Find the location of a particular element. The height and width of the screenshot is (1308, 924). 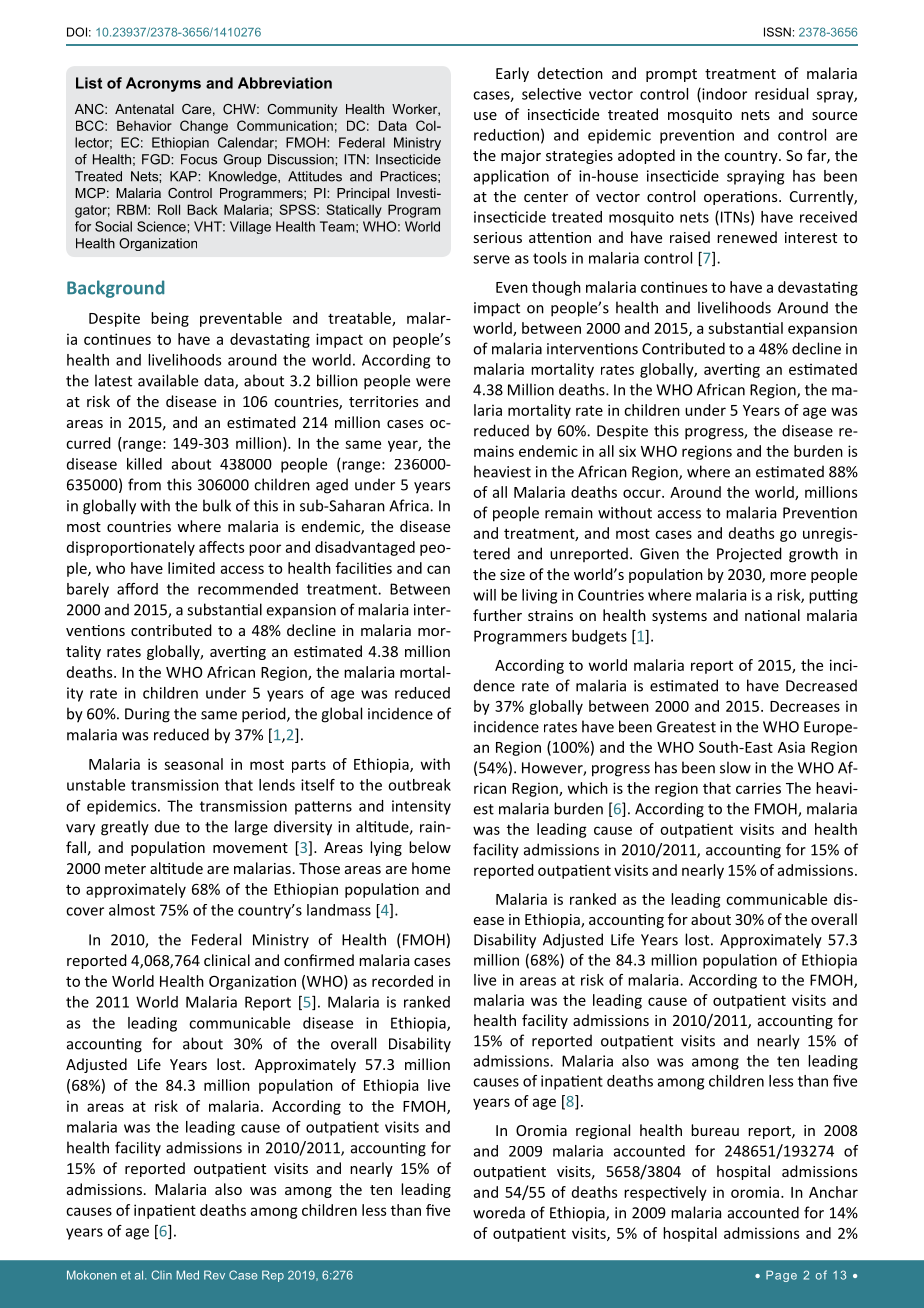

residual is located at coordinates (781, 94).
